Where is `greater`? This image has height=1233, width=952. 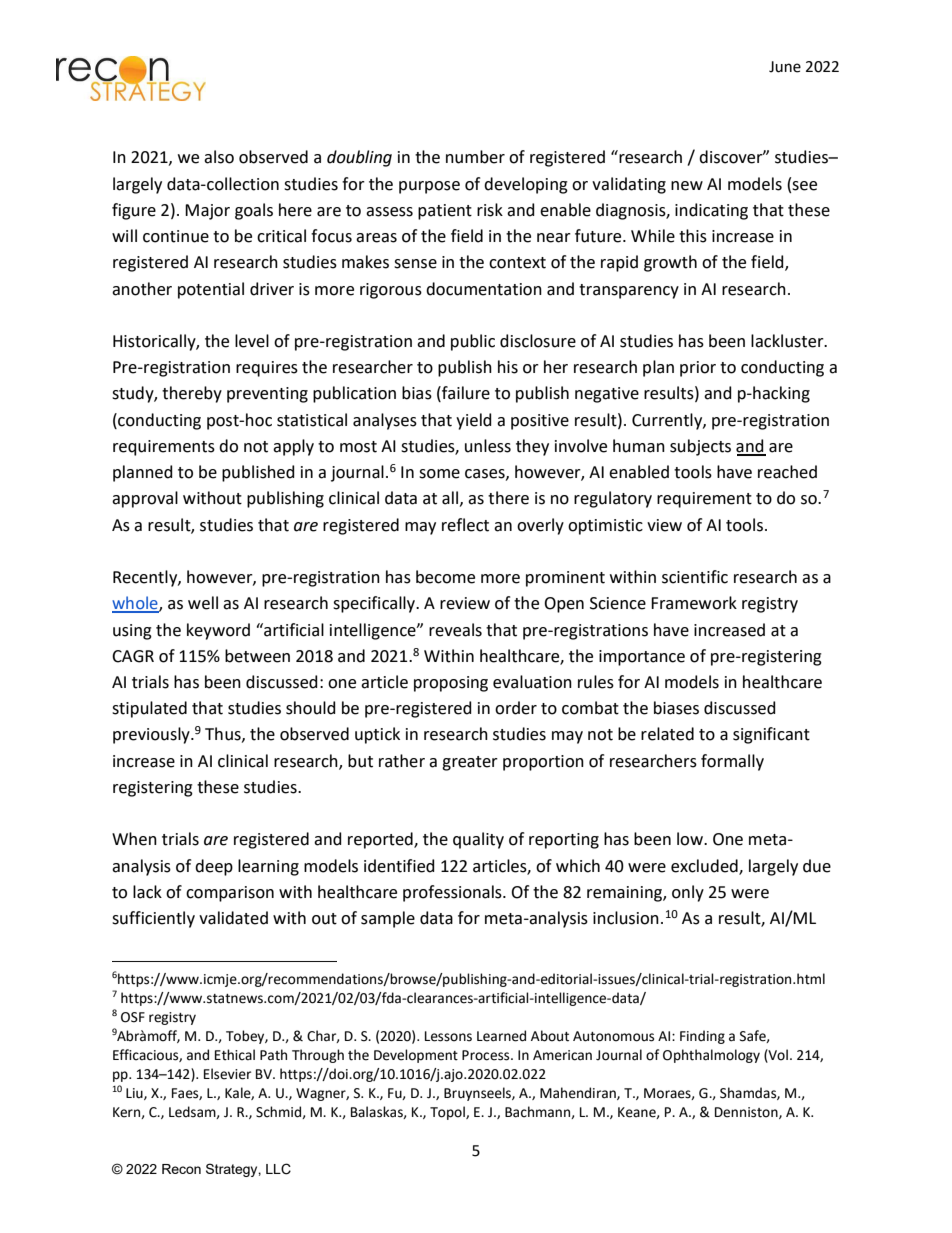
greater is located at coordinates (470, 763).
